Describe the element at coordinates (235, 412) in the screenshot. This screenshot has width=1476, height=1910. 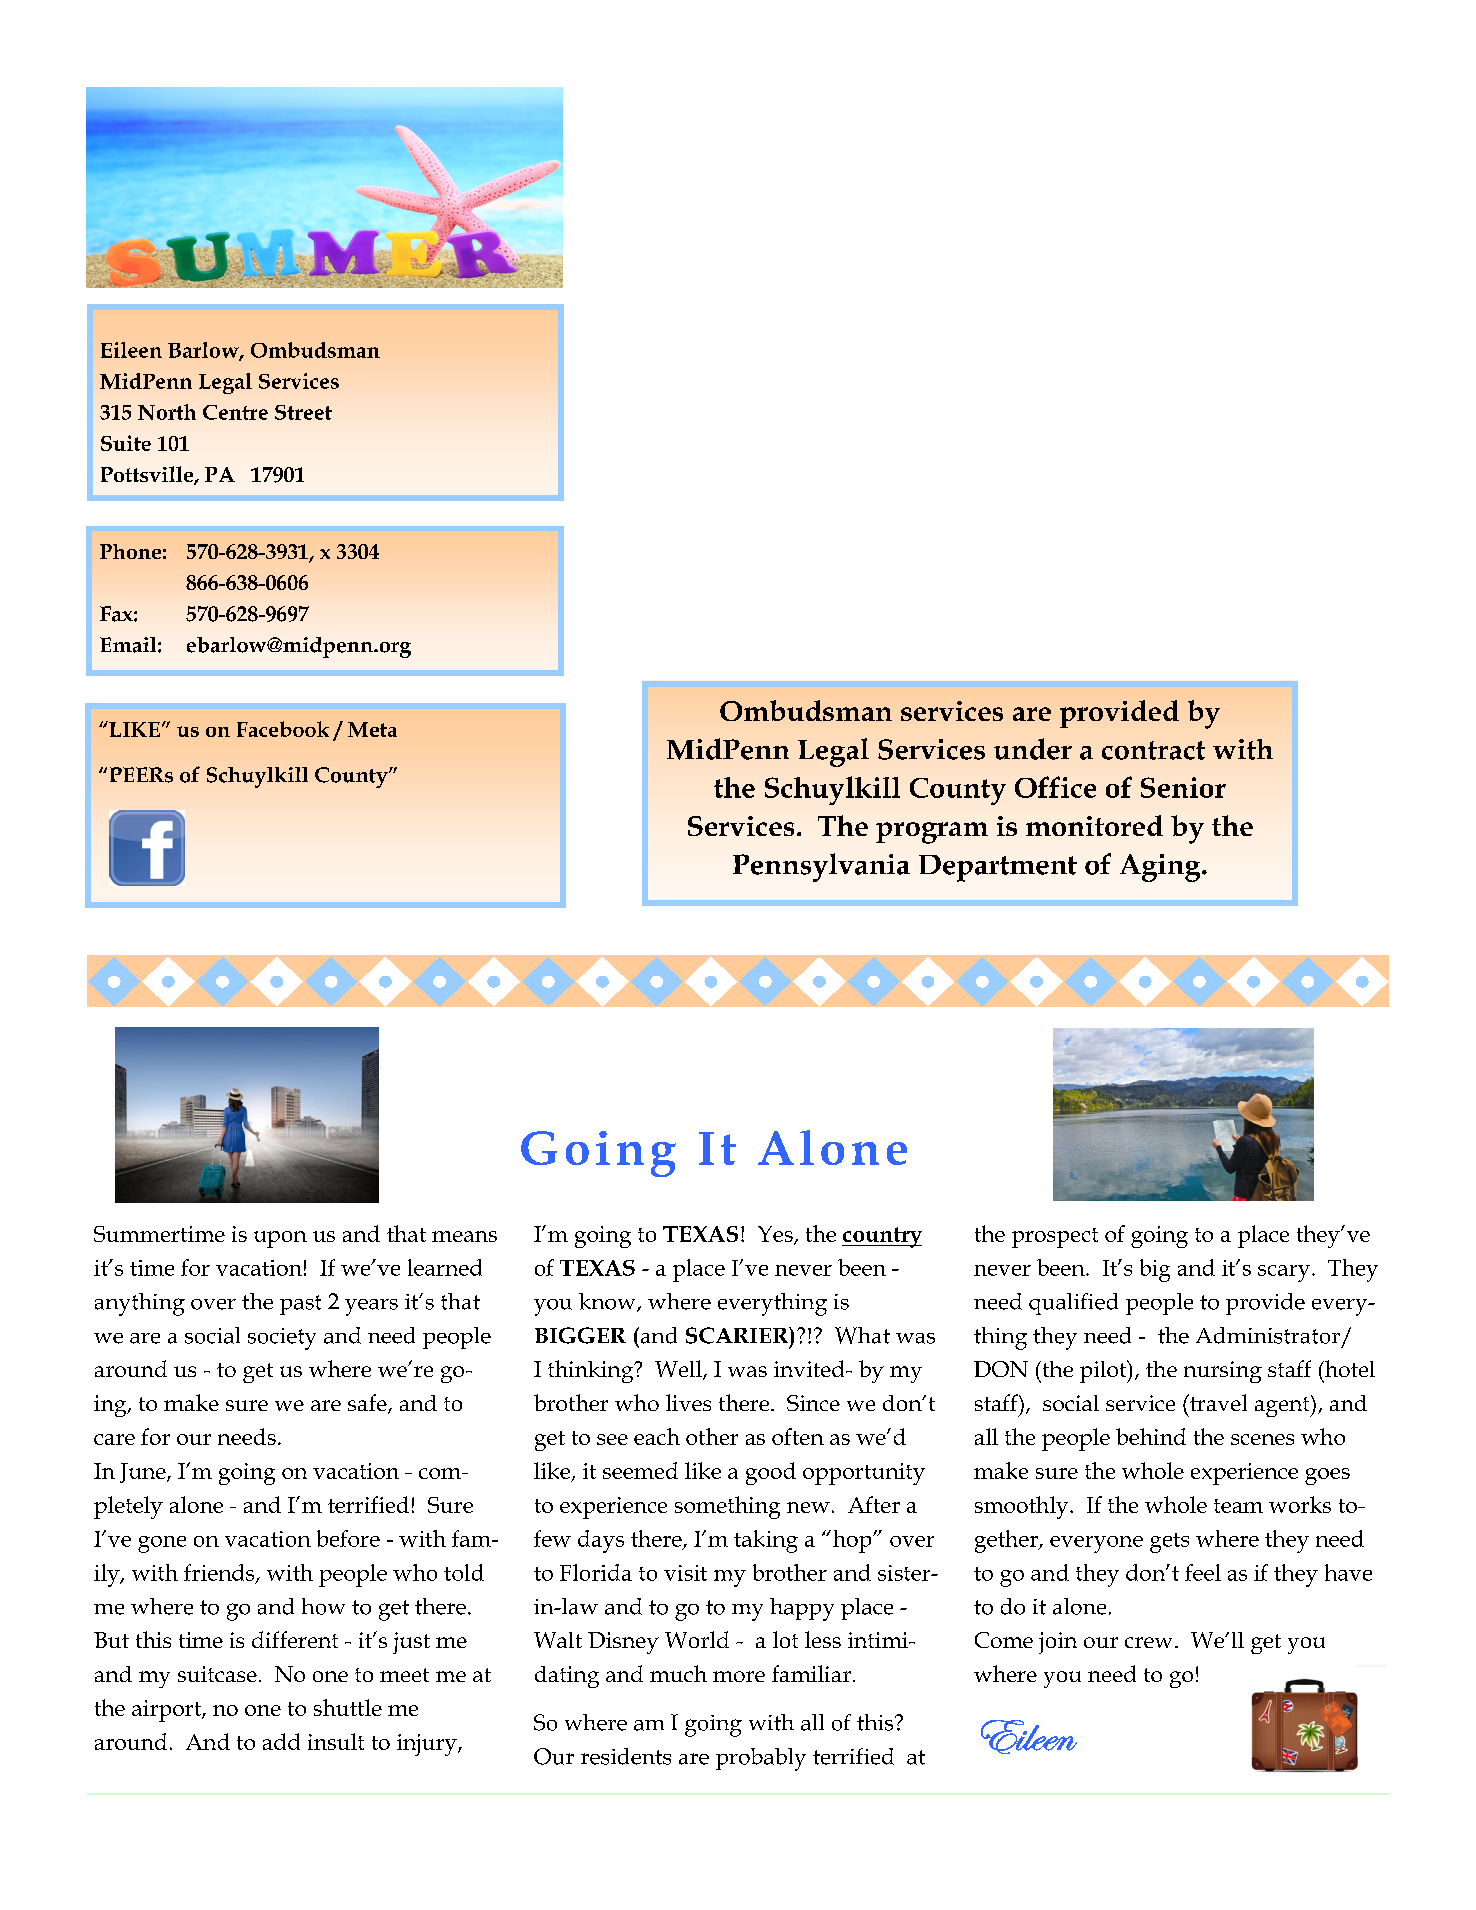
I see `Centre` at that location.
